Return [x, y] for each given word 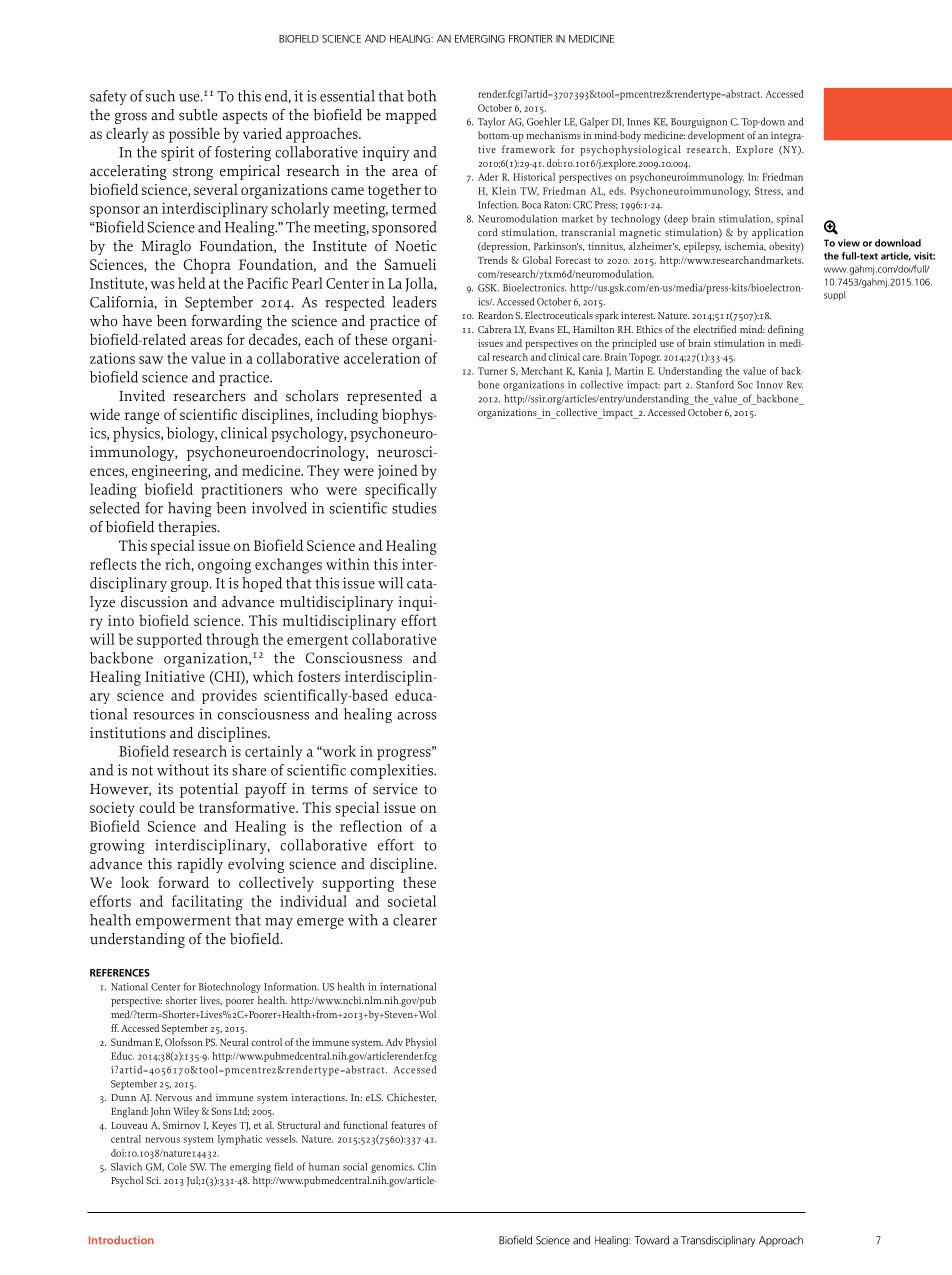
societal [412, 901]
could [157, 807]
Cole [177, 1166]
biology [192, 434]
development [716, 136]
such [160, 96]
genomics [392, 1168]
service [395, 789]
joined [398, 471]
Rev [795, 385]
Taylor [491, 122]
